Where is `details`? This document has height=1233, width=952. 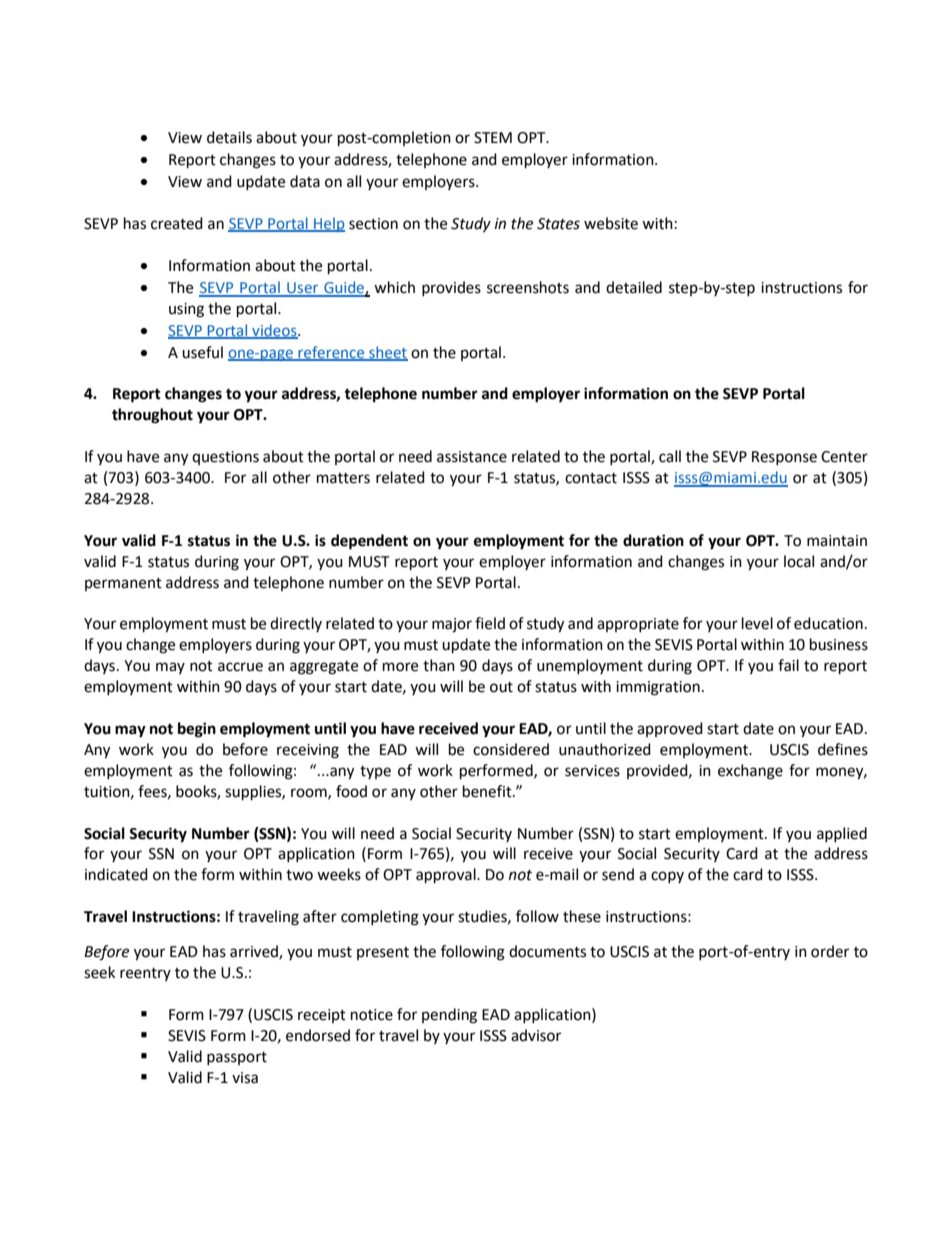 details is located at coordinates (229, 137).
